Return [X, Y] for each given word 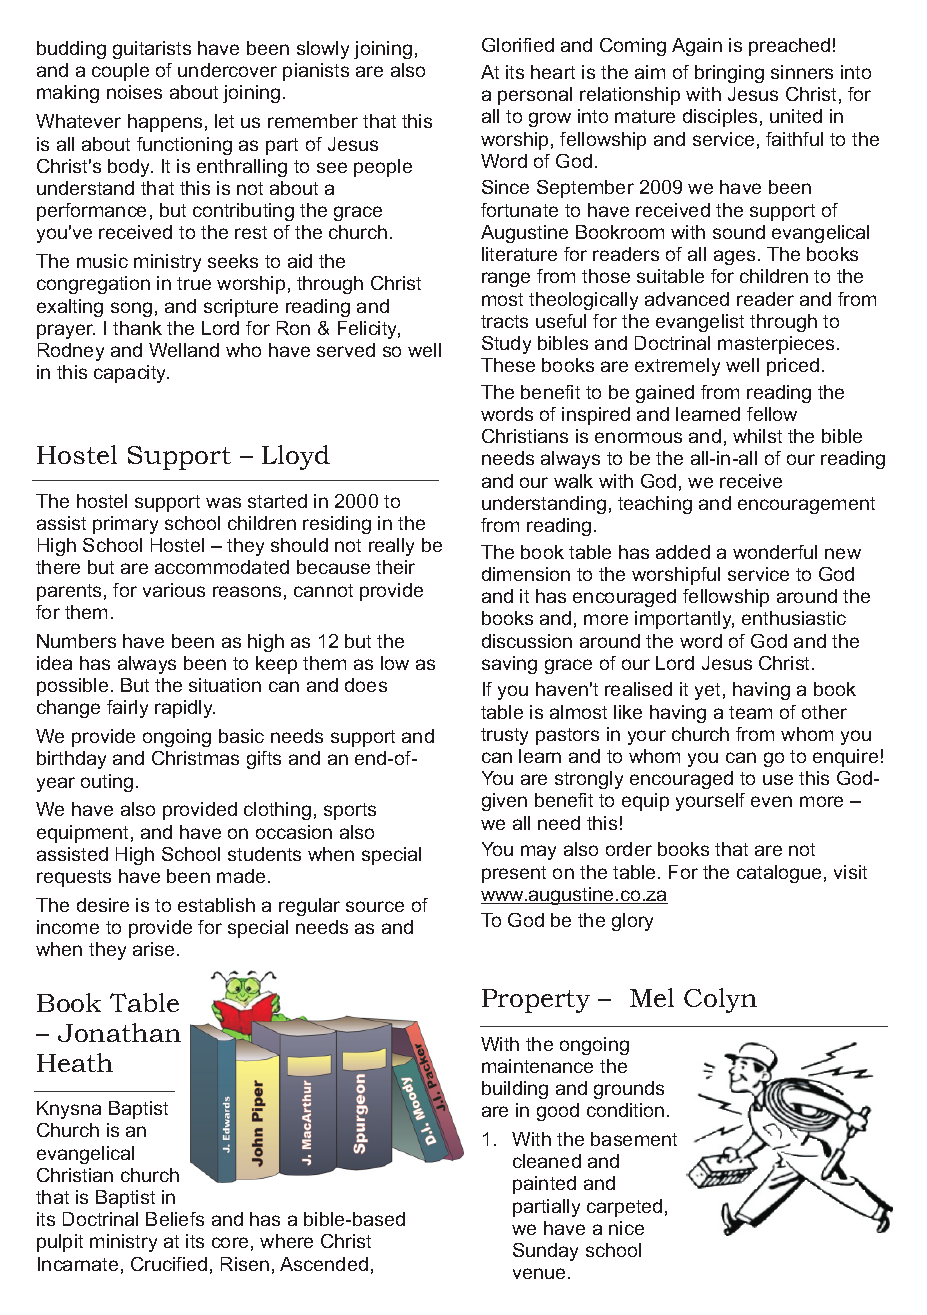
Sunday [545, 1252]
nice [626, 1228]
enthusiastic [794, 618]
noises [134, 92]
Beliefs [175, 1219]
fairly [127, 709]
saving [509, 665]
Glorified [518, 45]
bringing [729, 74]
